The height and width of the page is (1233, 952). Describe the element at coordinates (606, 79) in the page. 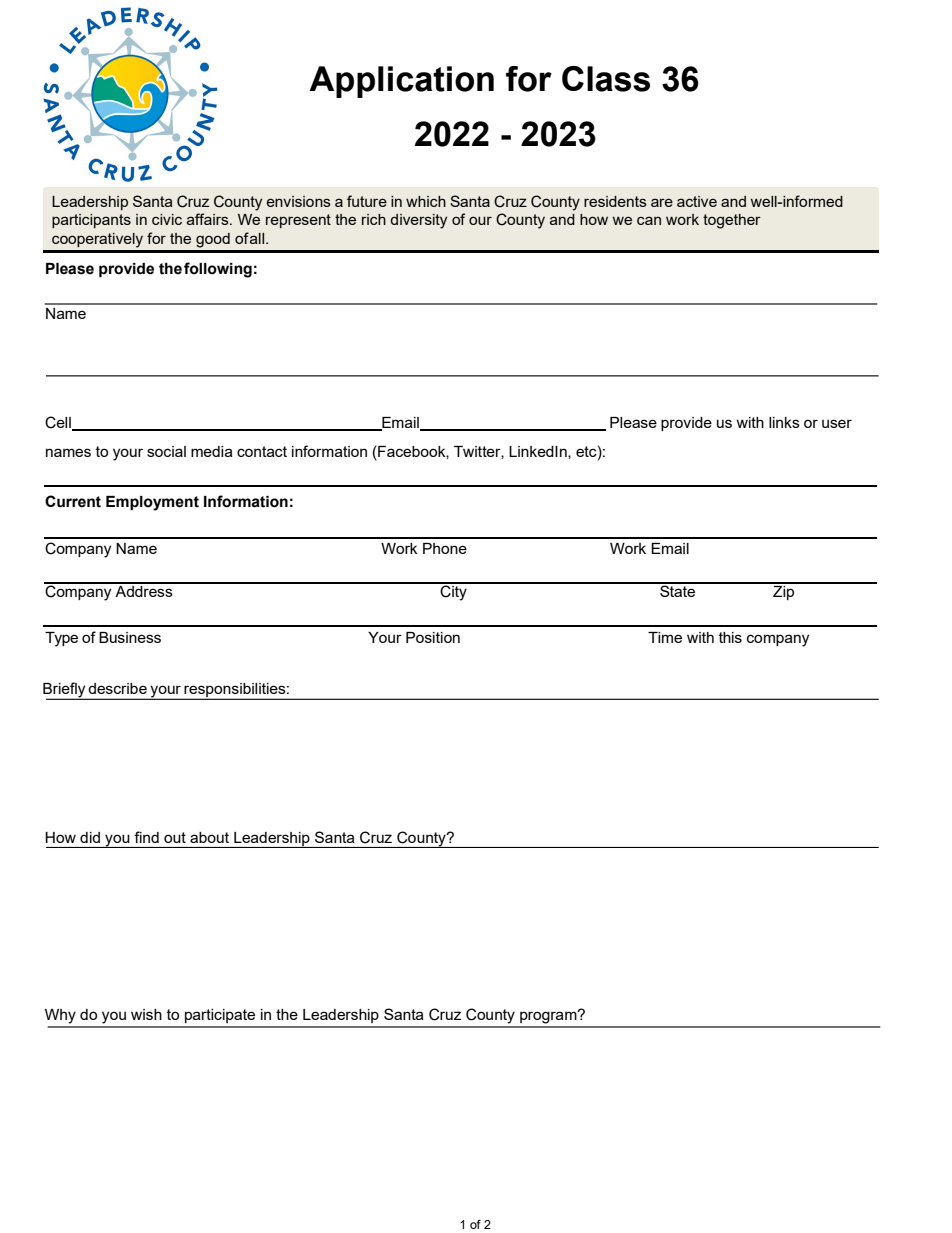

I see `Class` at that location.
